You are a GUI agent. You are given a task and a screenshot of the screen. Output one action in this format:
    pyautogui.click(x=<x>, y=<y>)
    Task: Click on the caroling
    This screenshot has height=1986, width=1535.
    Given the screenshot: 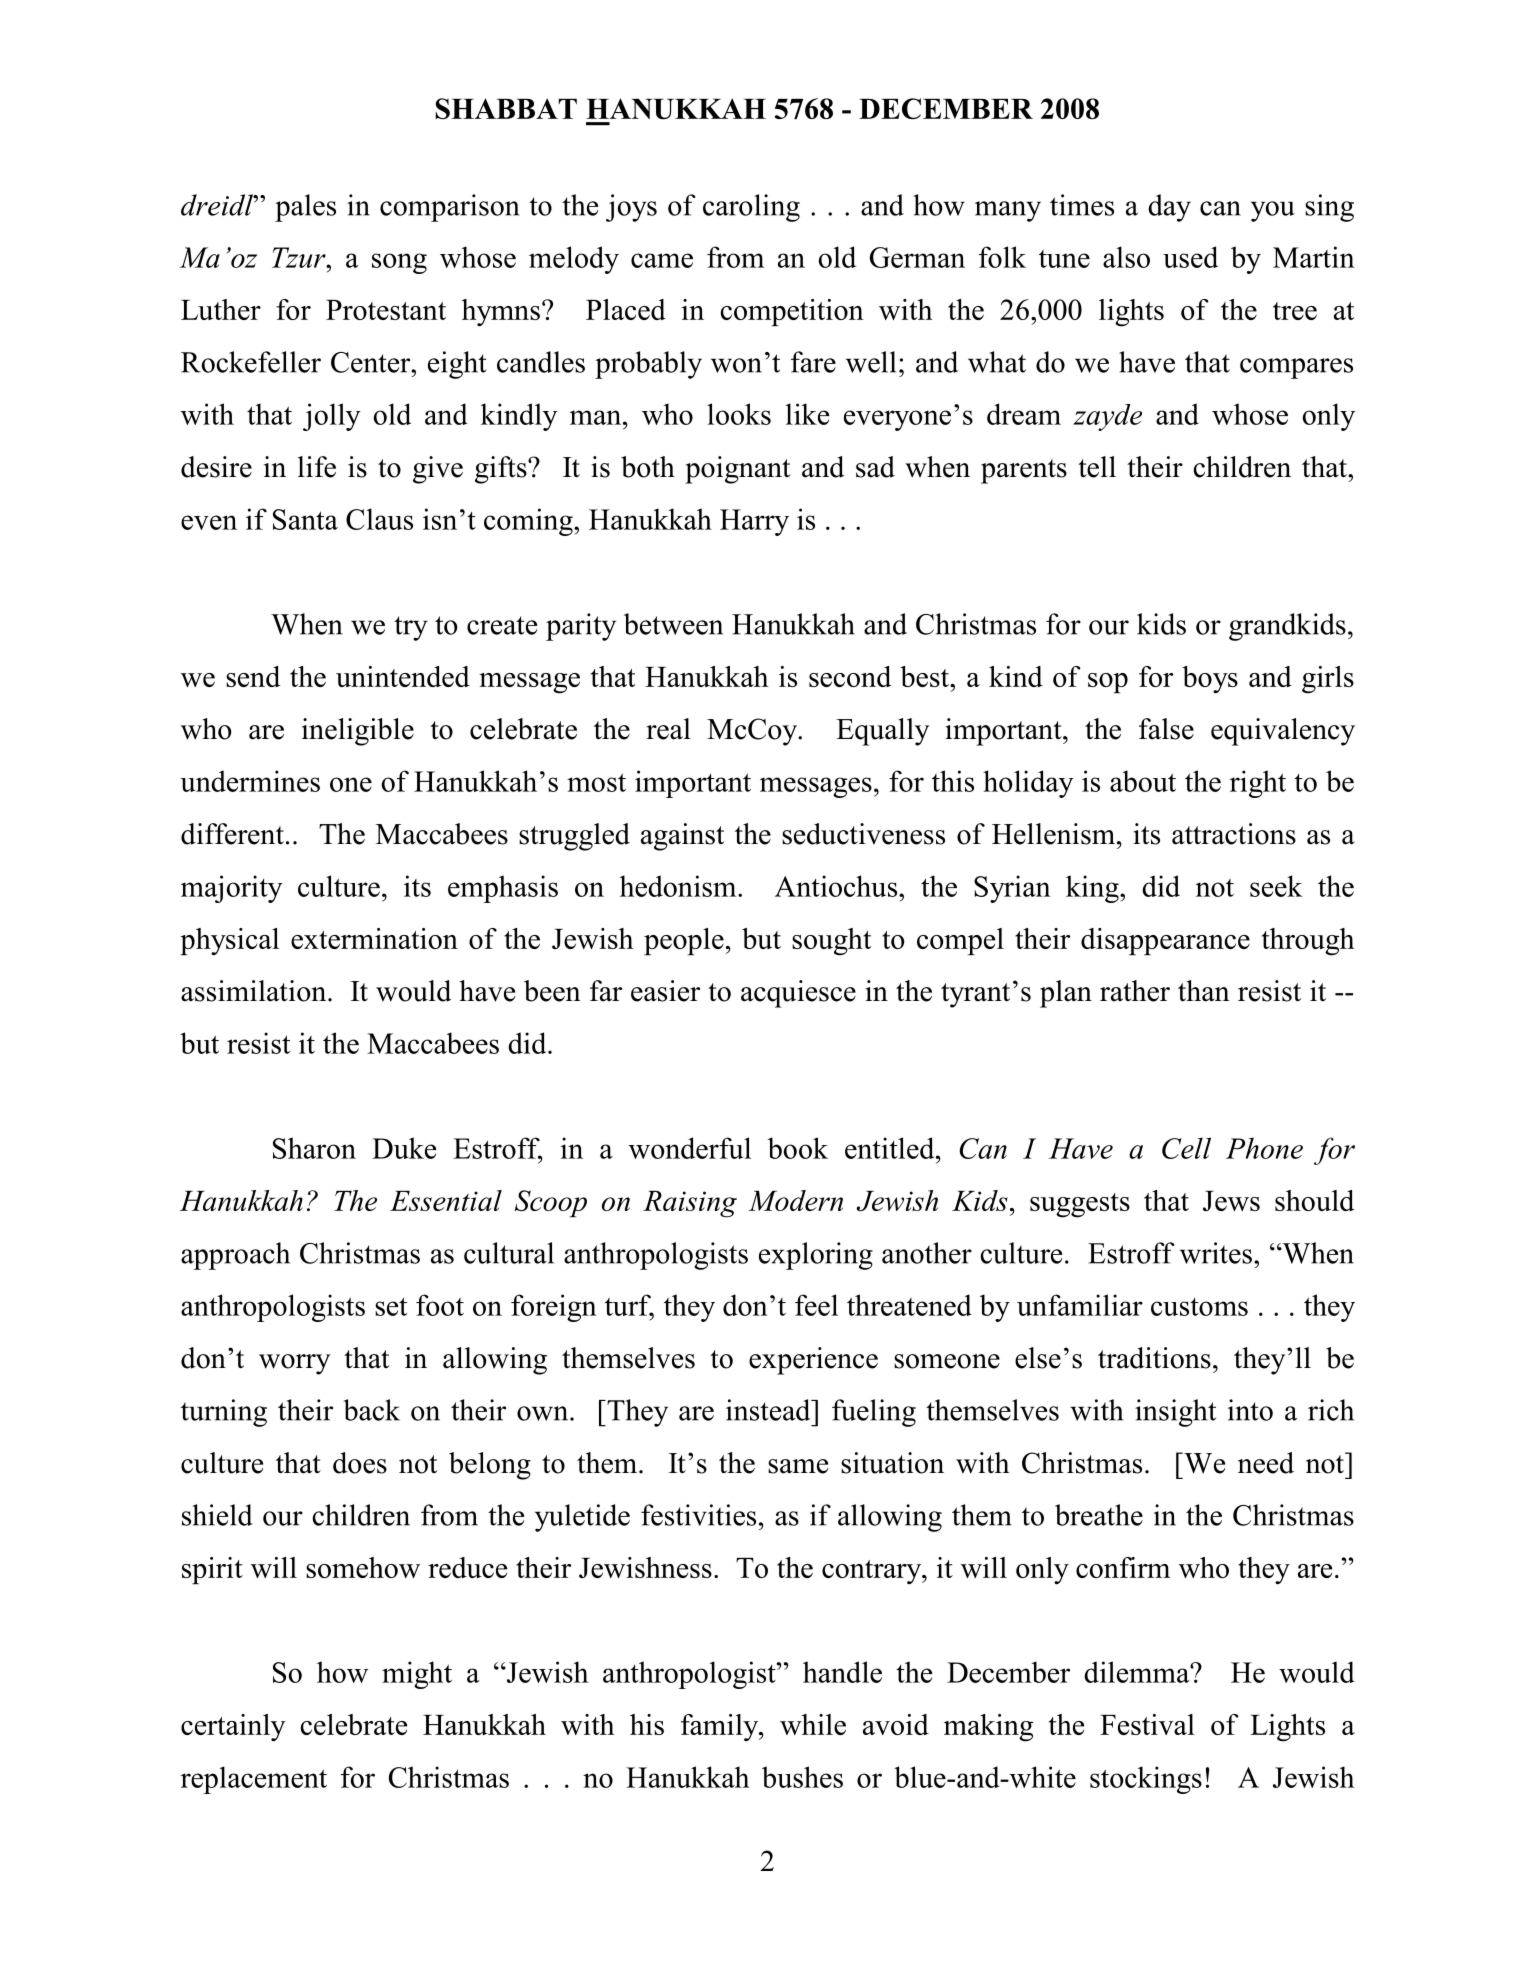 What is the action you would take?
    pyautogui.click(x=751, y=208)
